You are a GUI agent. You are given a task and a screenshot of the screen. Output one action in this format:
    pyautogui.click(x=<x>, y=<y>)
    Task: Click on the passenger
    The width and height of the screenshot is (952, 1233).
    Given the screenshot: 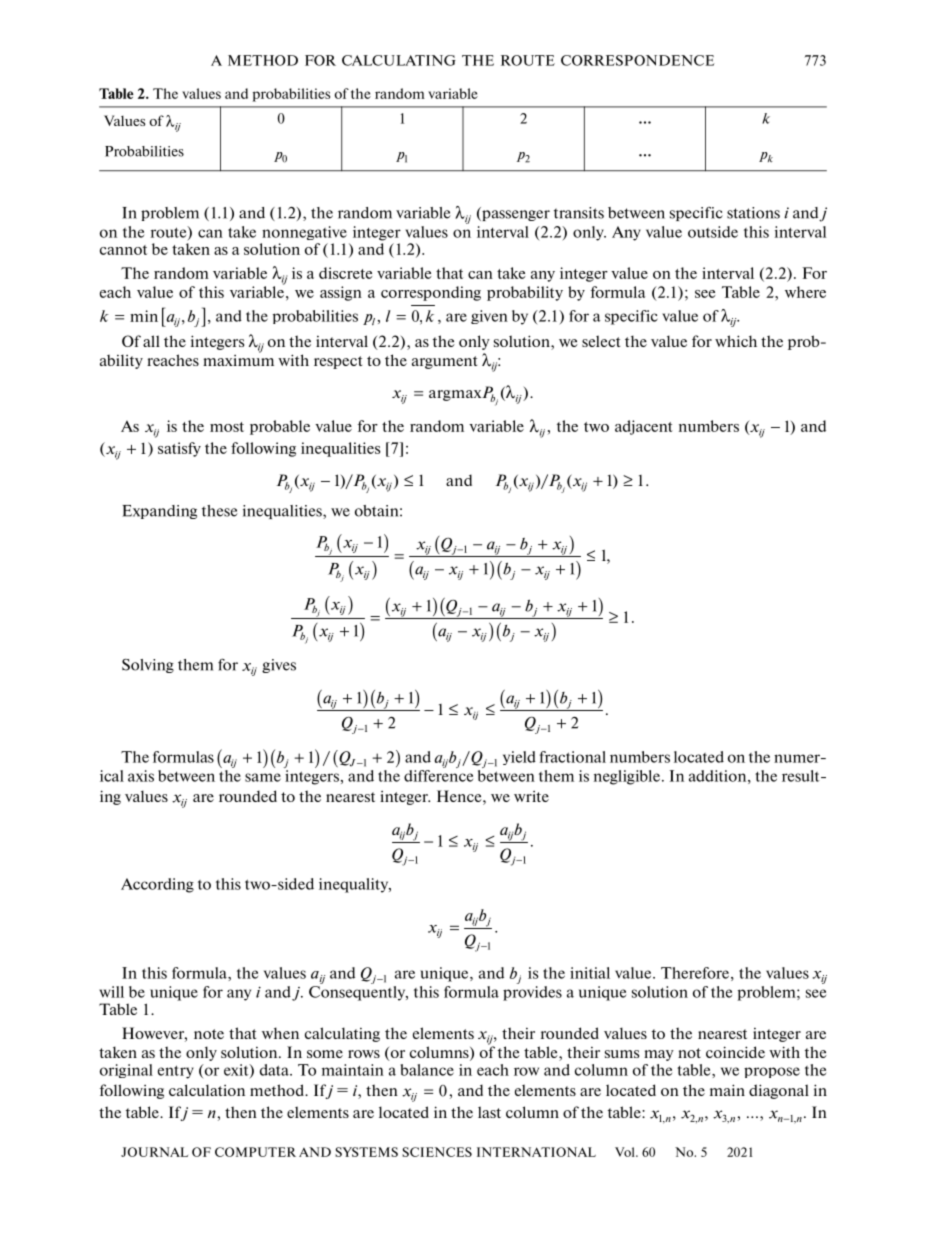 What is the action you would take?
    pyautogui.click(x=515, y=215)
